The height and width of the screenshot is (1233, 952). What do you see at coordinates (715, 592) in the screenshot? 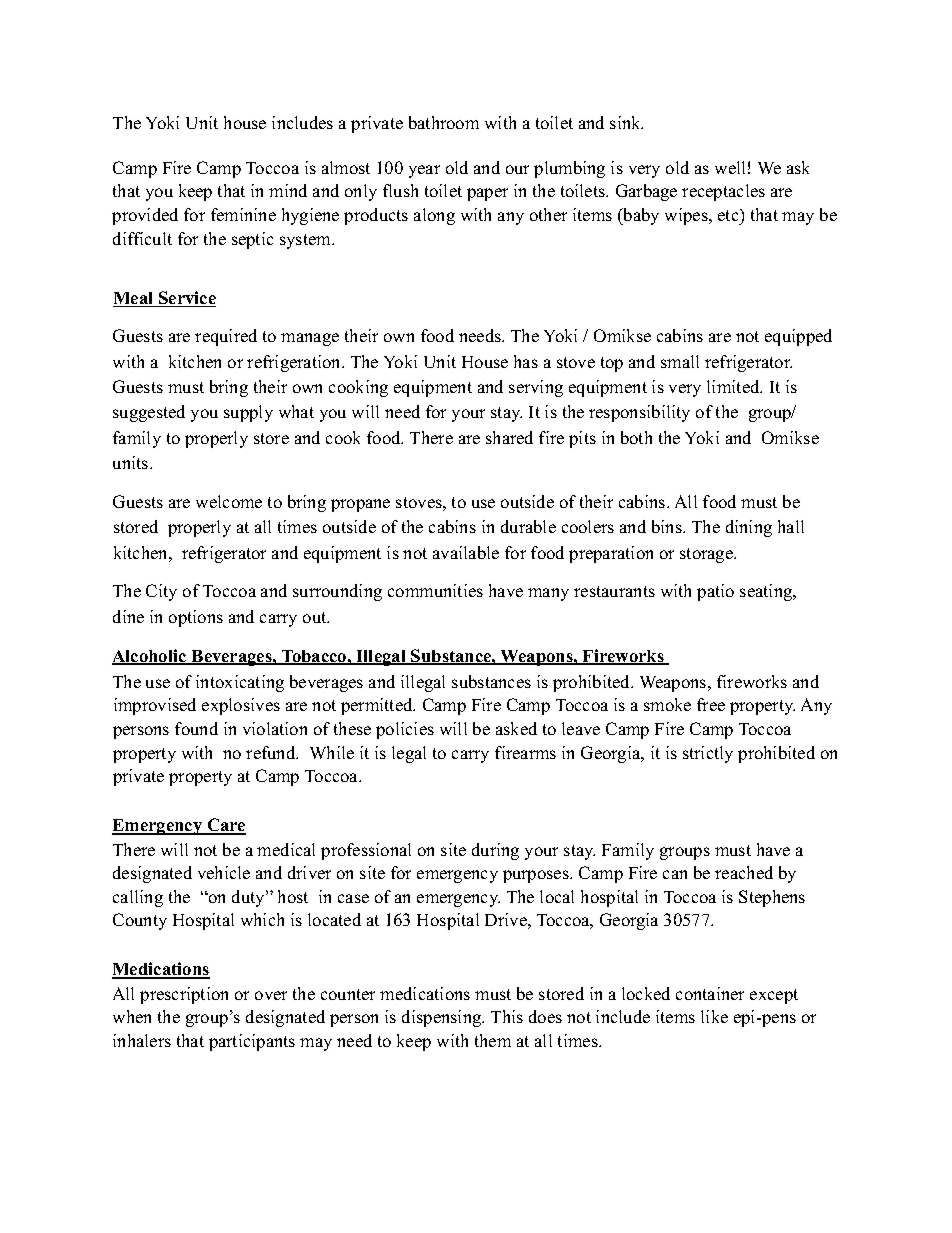
I see `patio` at bounding box center [715, 592].
